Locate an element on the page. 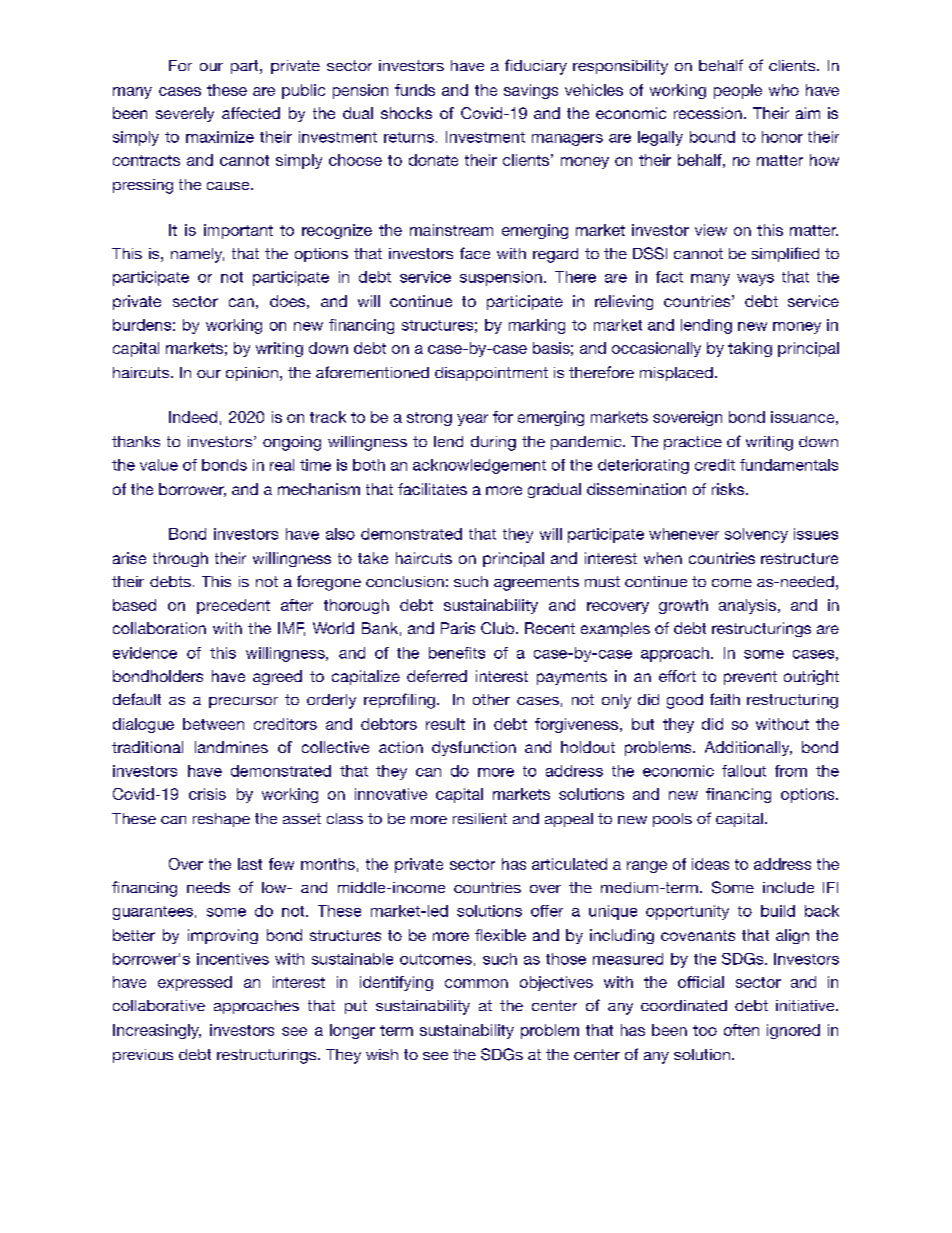 The width and height of the document is (952, 1233). Increasingly is located at coordinates (157, 1031).
